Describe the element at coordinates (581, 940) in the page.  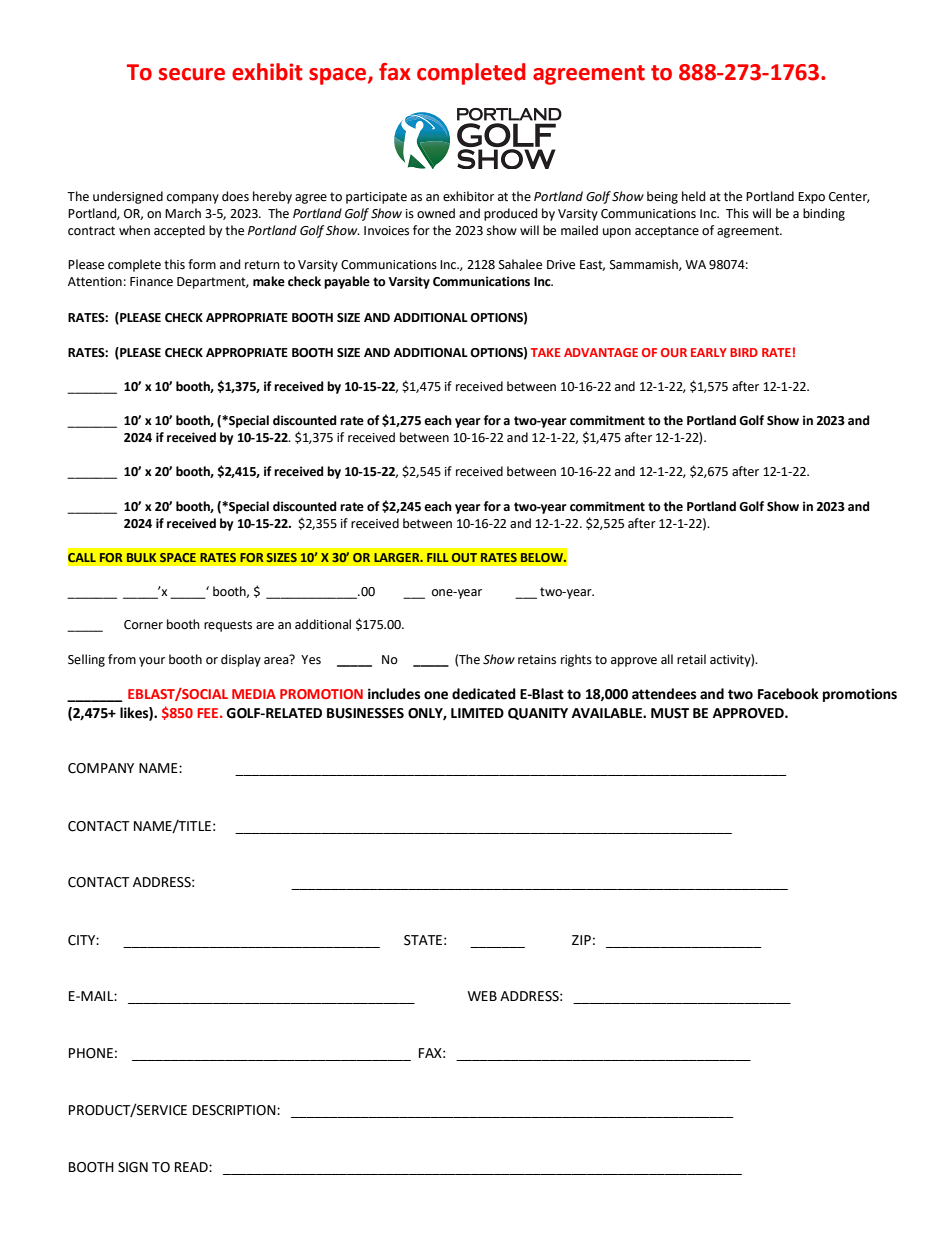
I see `ZIP` at that location.
